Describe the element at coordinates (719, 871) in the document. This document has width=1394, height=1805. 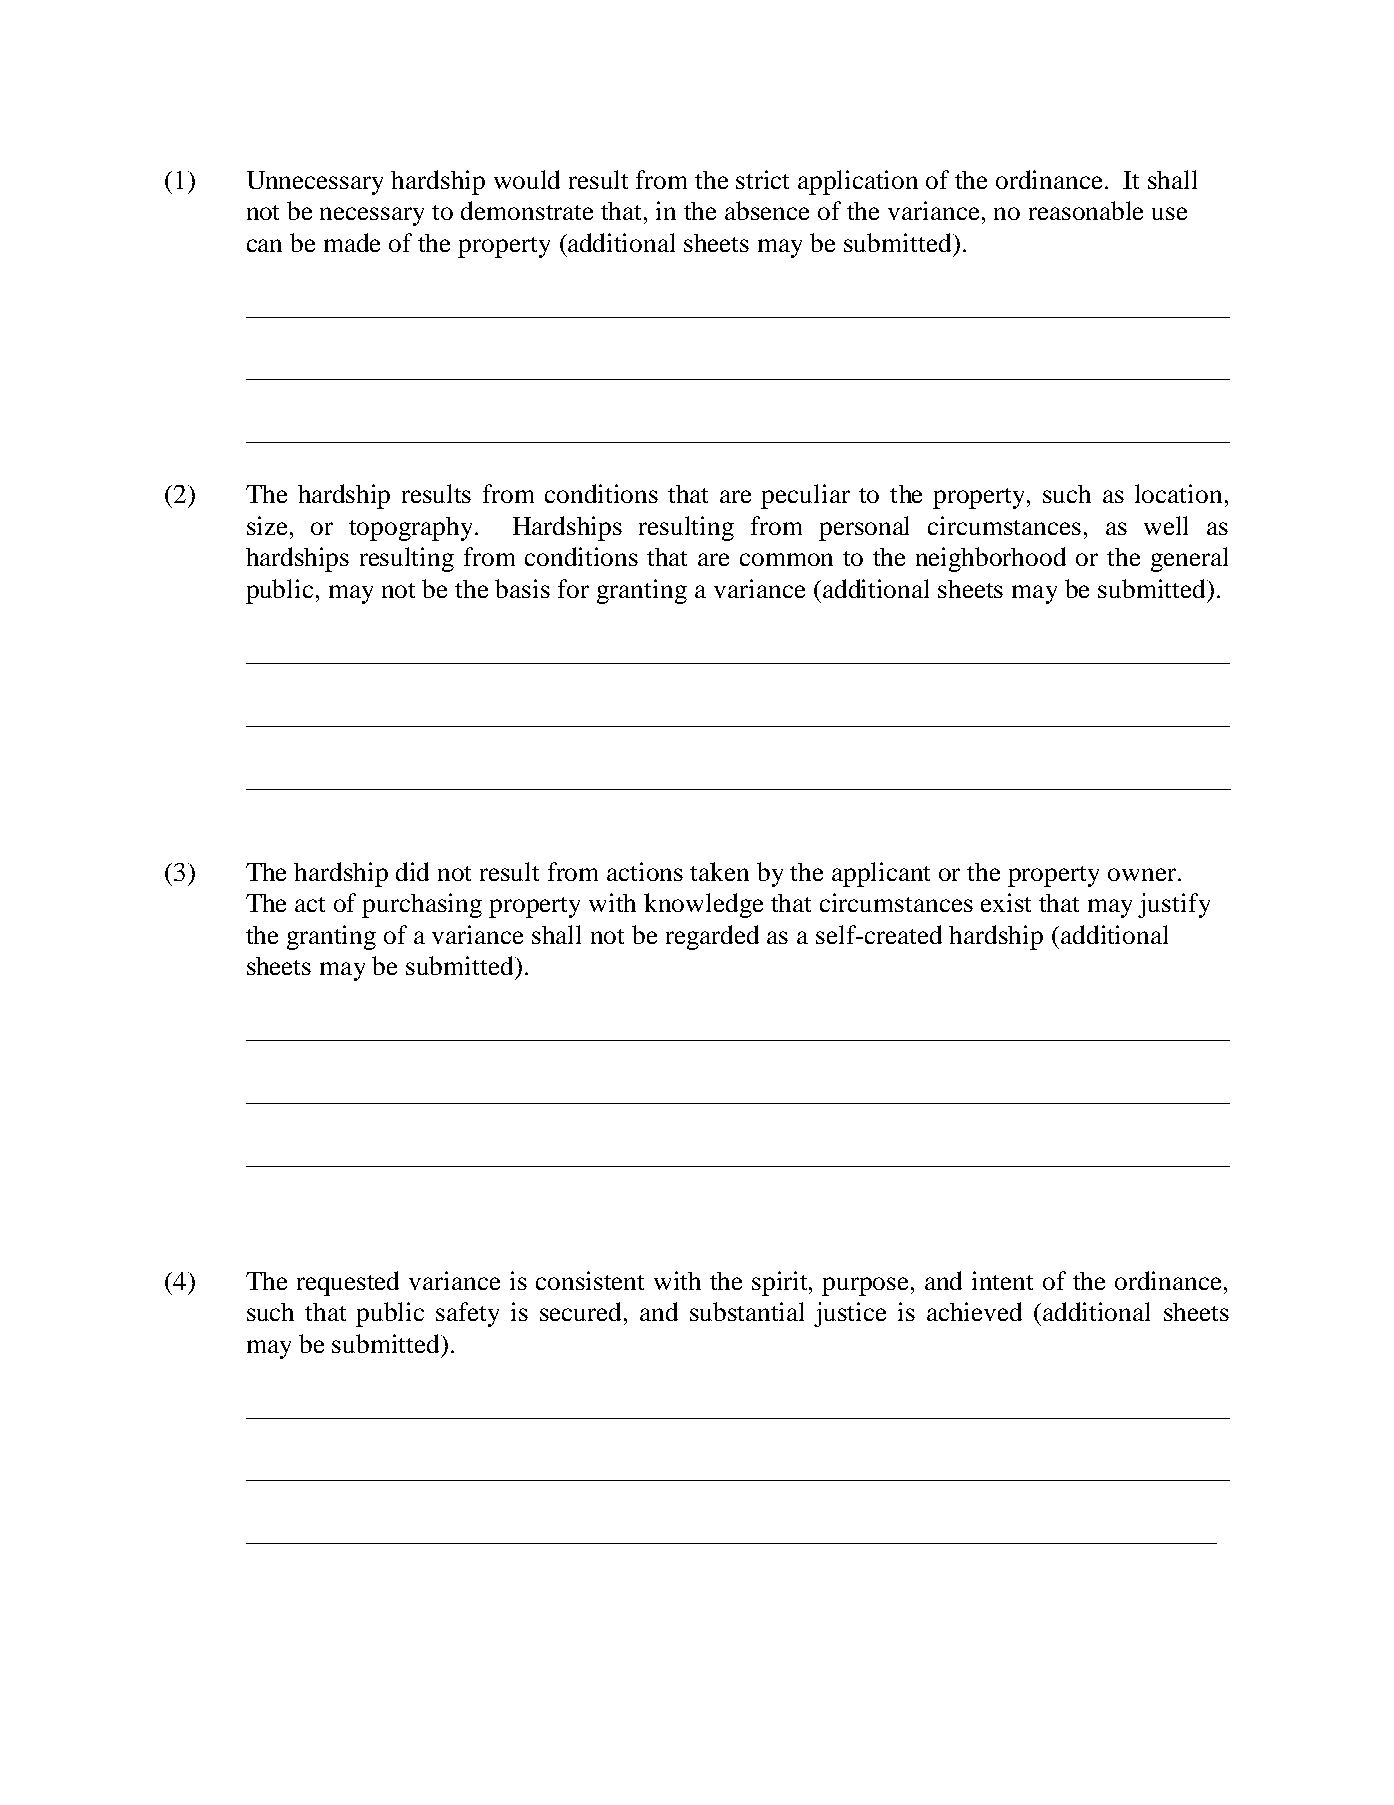
I see `taken` at that location.
